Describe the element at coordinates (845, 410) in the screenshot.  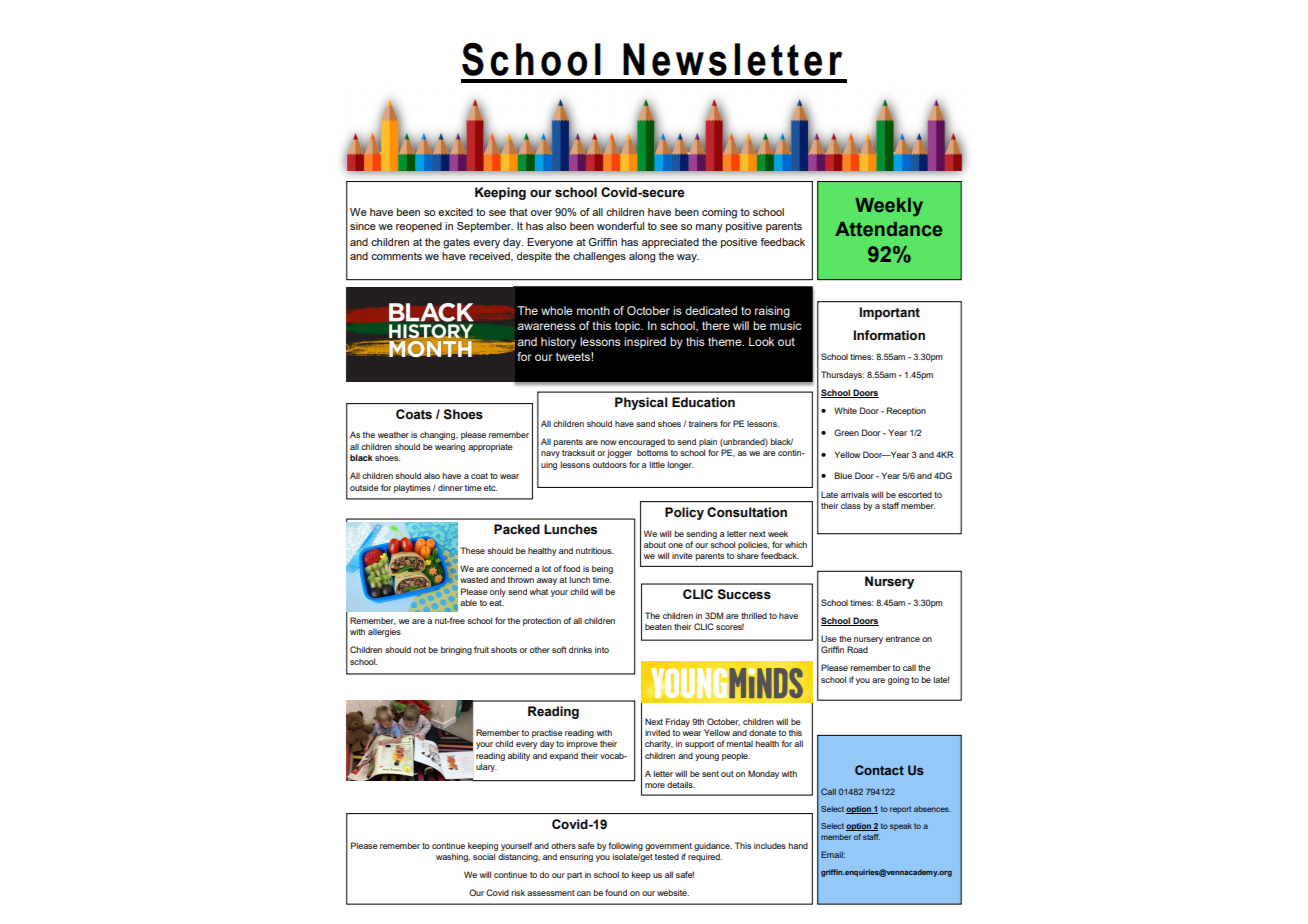
I see `White` at that location.
